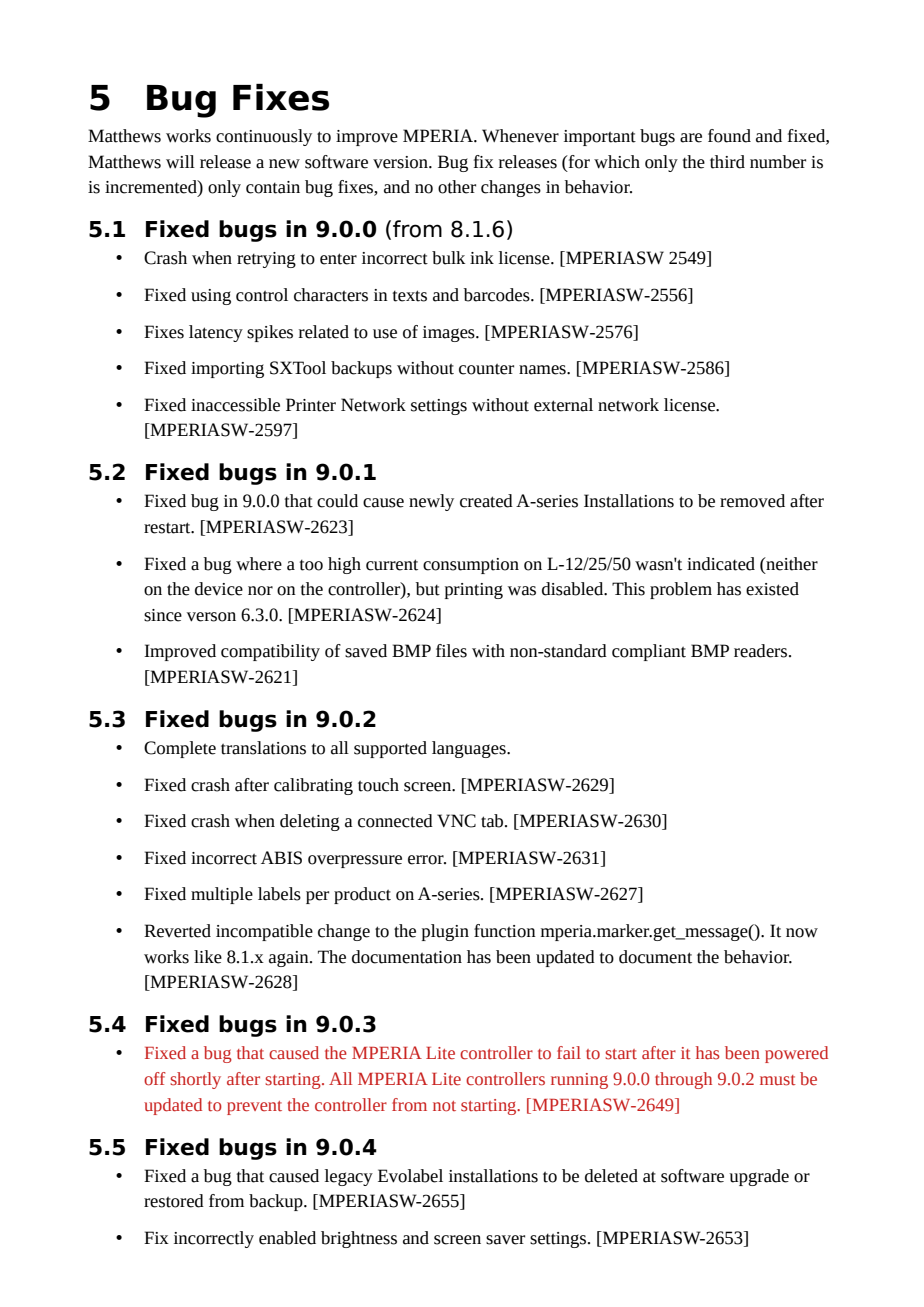 The image size is (924, 1307). What do you see at coordinates (760, 651) in the document?
I see `readers` at bounding box center [760, 651].
